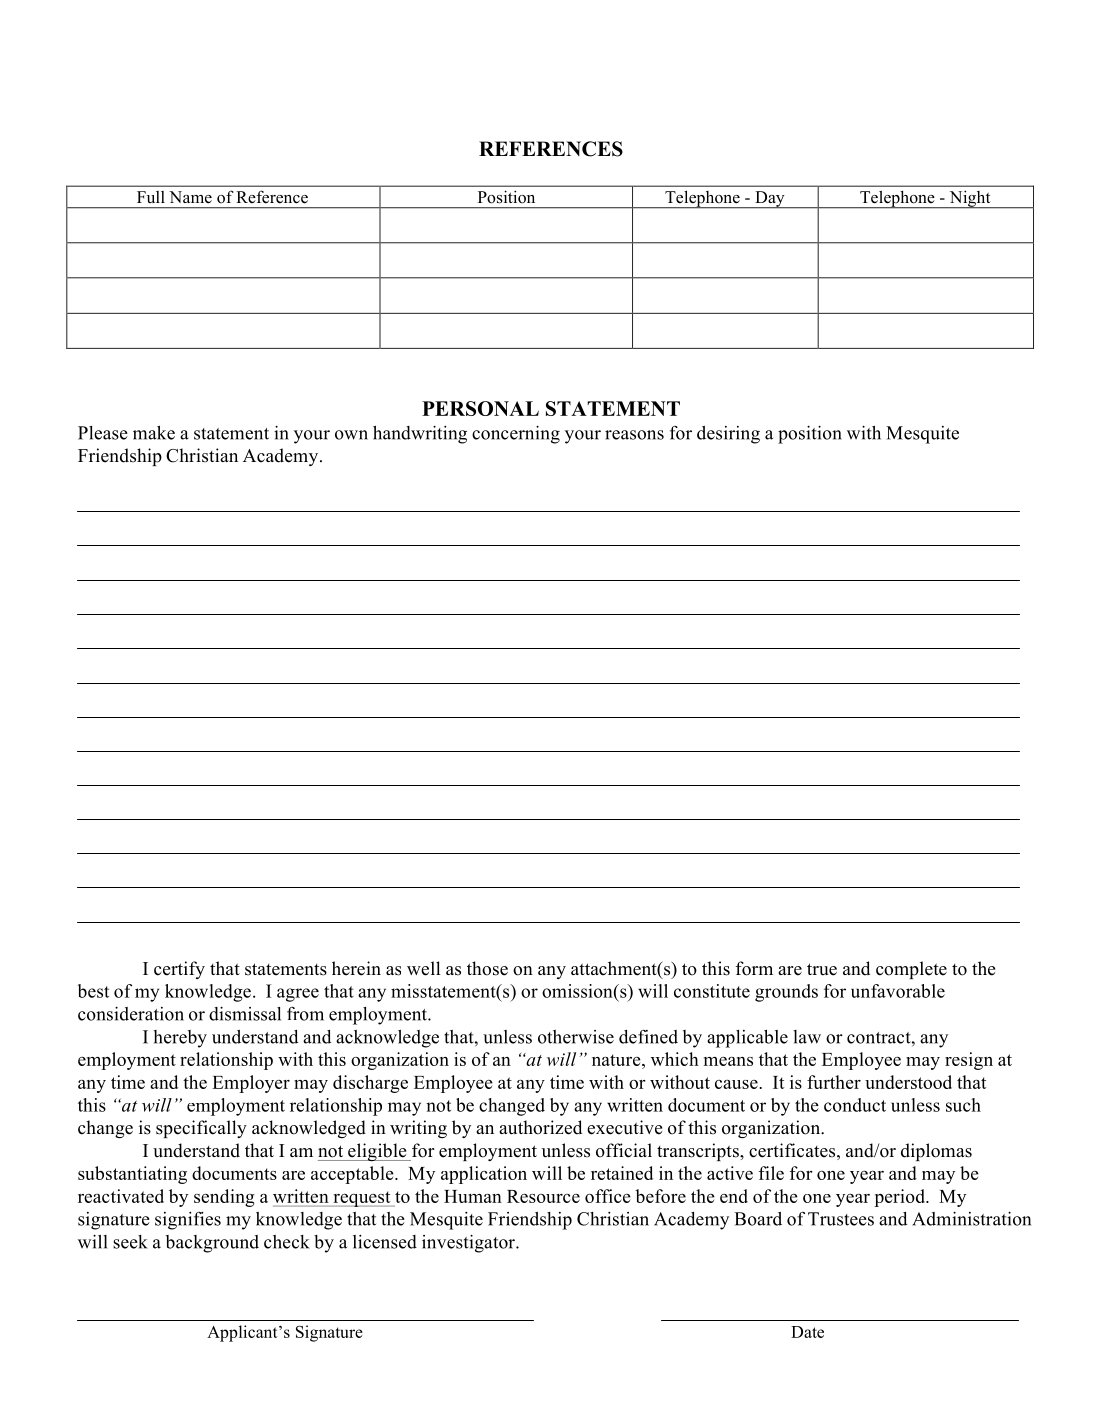 The height and width of the screenshot is (1427, 1103). What do you see at coordinates (190, 197) in the screenshot?
I see `Name` at bounding box center [190, 197].
